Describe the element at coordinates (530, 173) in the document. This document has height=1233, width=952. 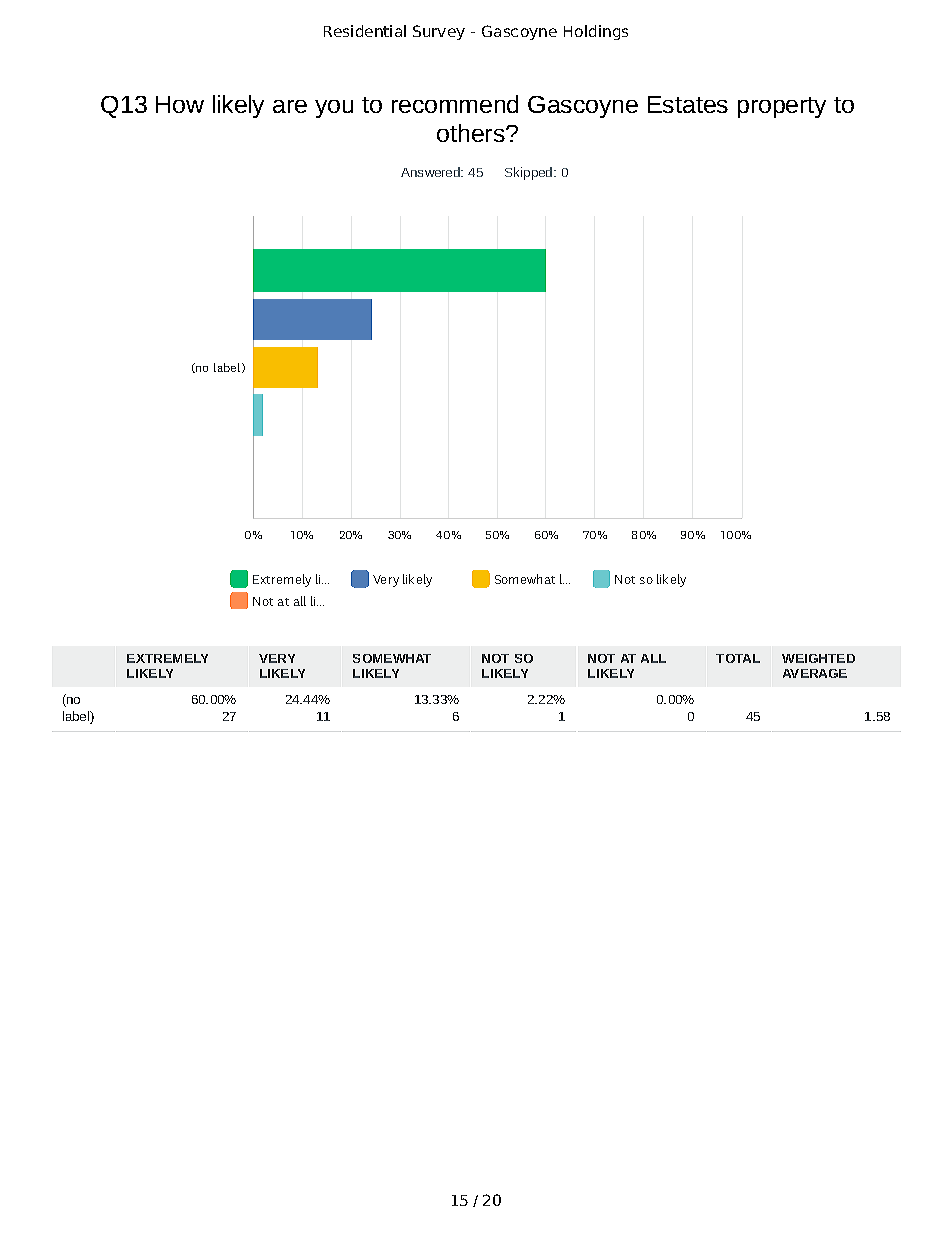
I see `Skipped` at that location.
